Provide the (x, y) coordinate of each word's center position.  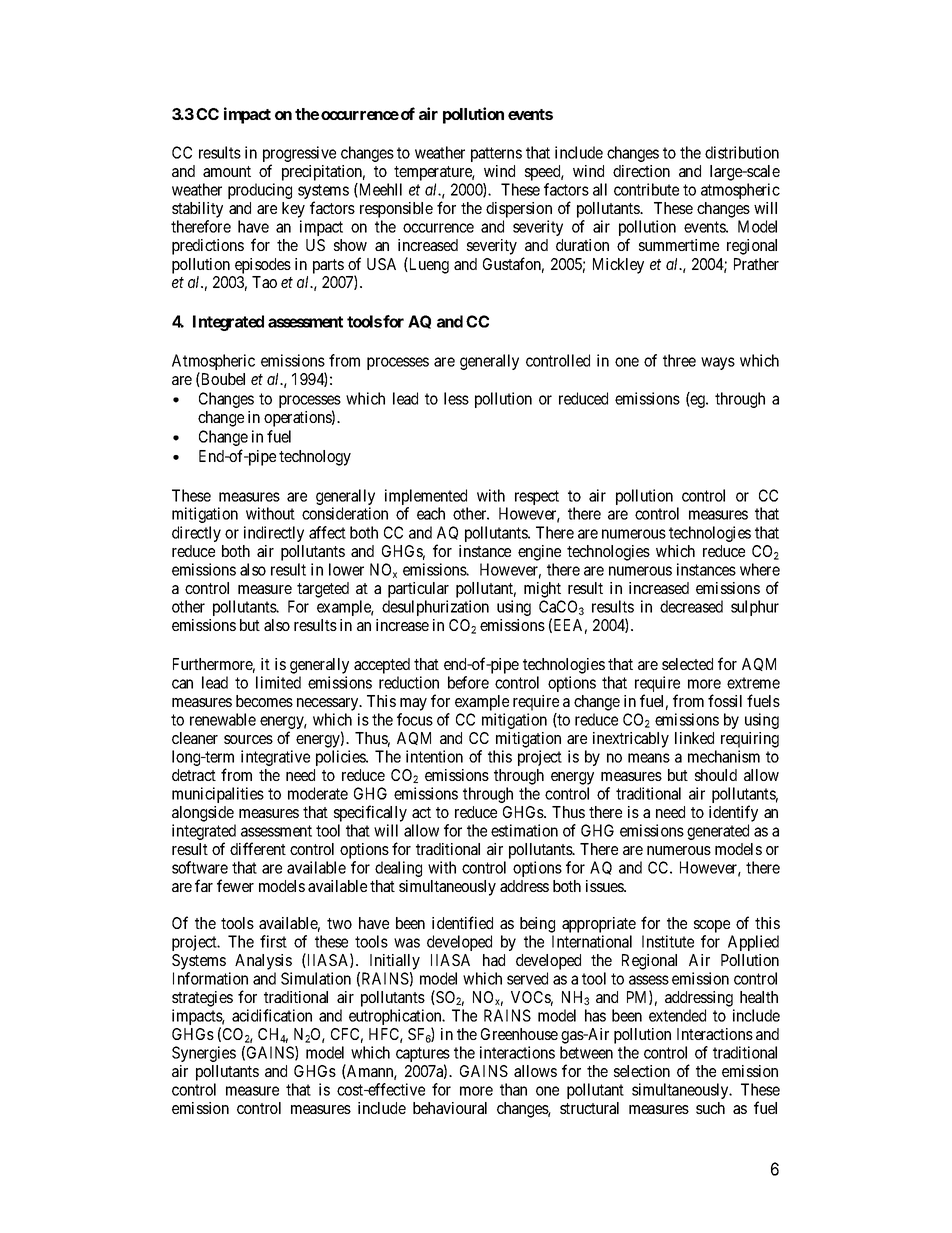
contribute (646, 189)
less (456, 398)
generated (718, 832)
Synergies (204, 1054)
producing (260, 191)
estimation (524, 830)
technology (315, 458)
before (468, 682)
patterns (496, 154)
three (679, 360)
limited (278, 682)
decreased (691, 606)
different (258, 848)
